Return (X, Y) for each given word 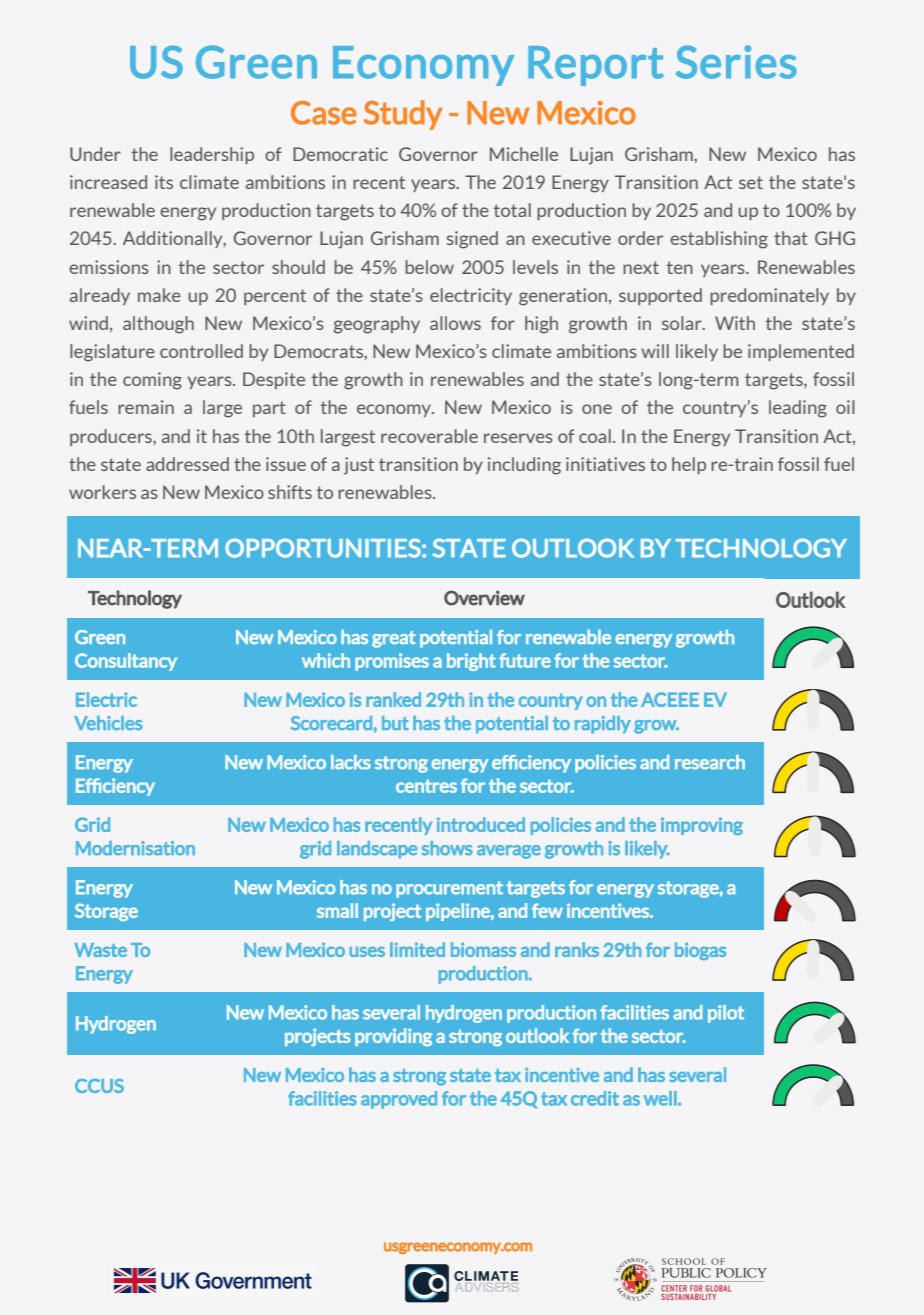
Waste (100, 950)
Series (736, 62)
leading (798, 409)
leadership (212, 155)
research (710, 762)
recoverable (429, 436)
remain (146, 407)
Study (403, 115)
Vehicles (108, 723)
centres (426, 786)
